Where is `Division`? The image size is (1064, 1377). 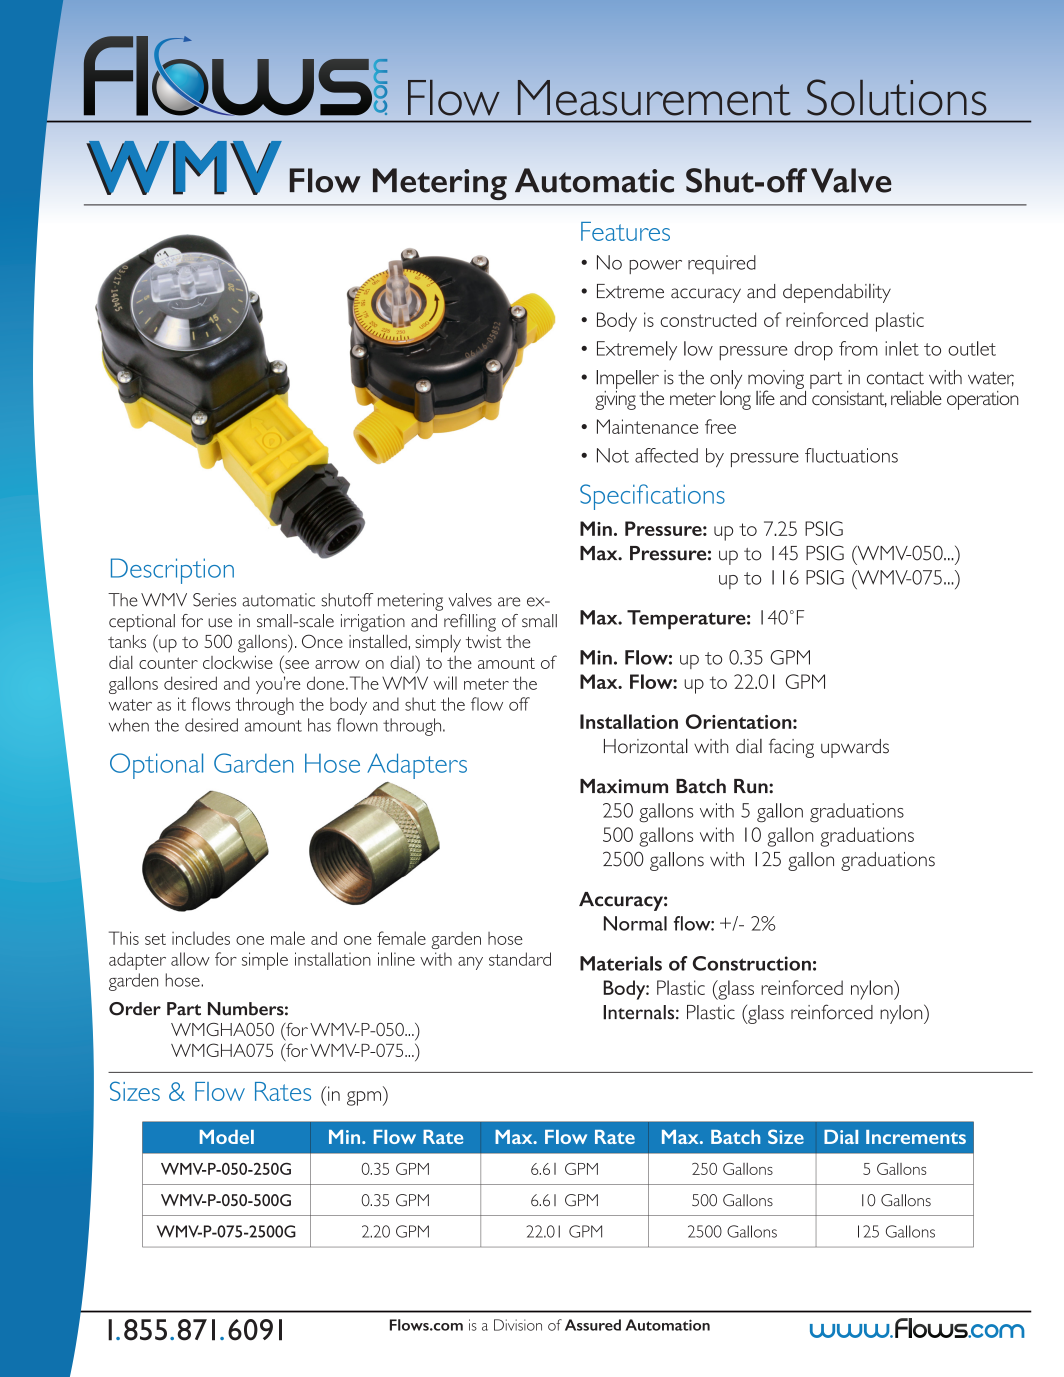 Division is located at coordinates (518, 1325).
